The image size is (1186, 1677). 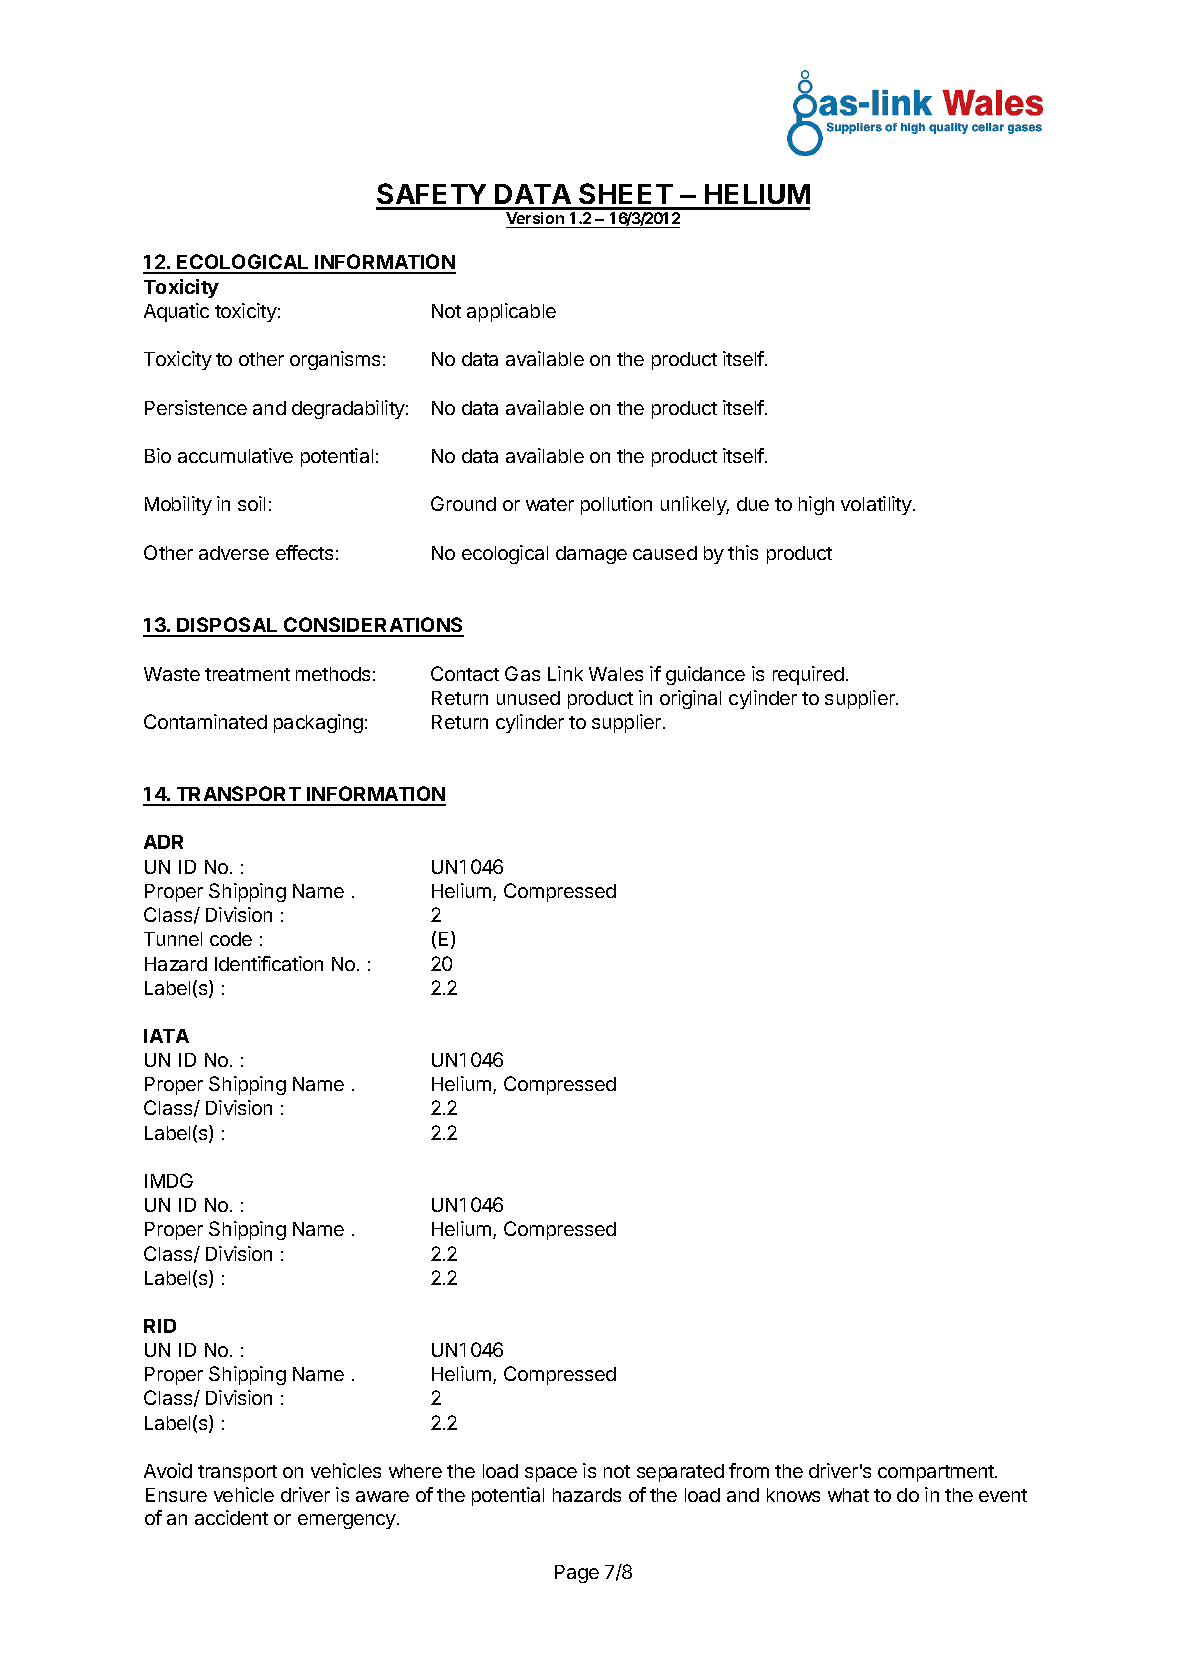 I want to click on IATA, so click(x=166, y=1036).
